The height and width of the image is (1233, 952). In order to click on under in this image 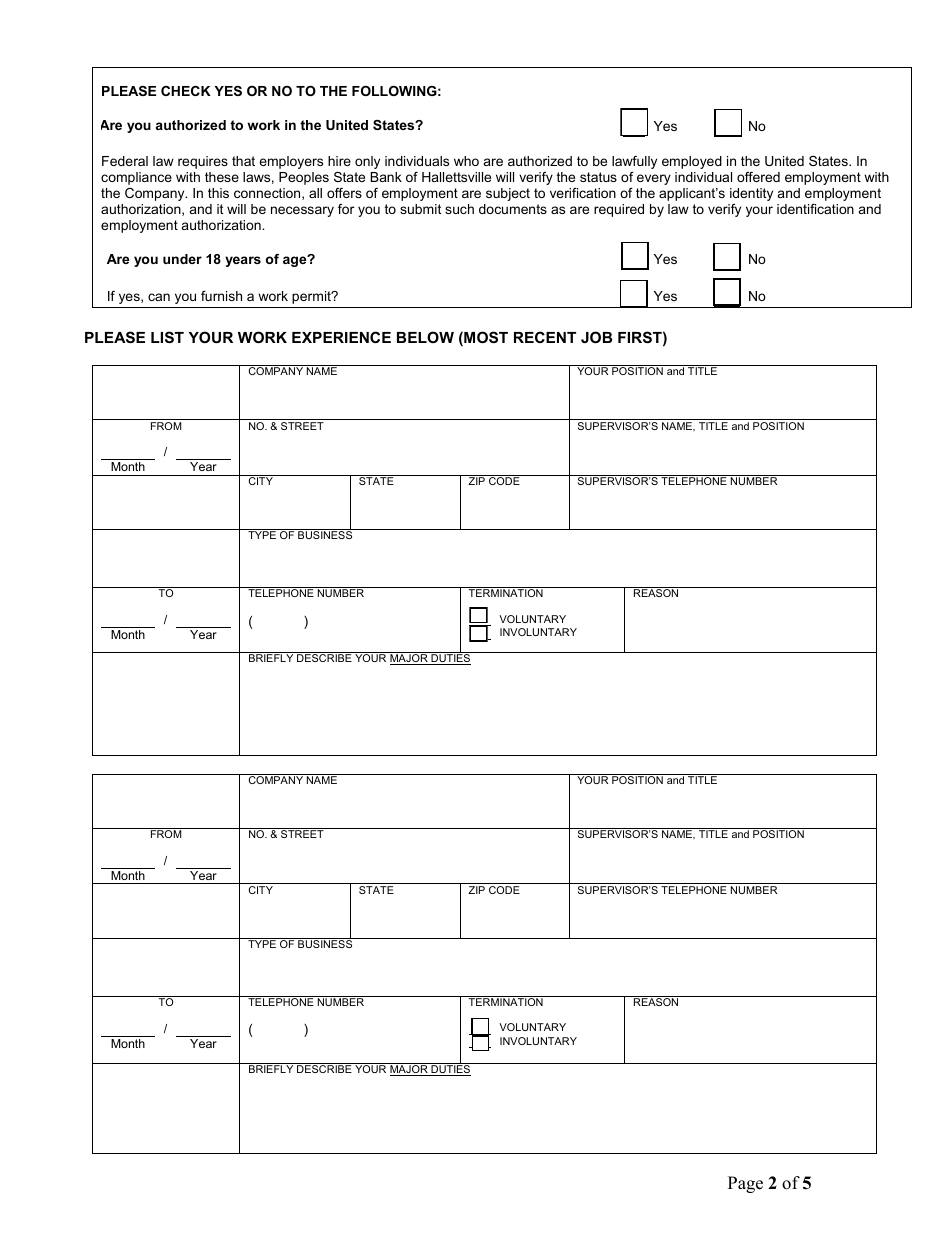, I will do `click(182, 259)`.
